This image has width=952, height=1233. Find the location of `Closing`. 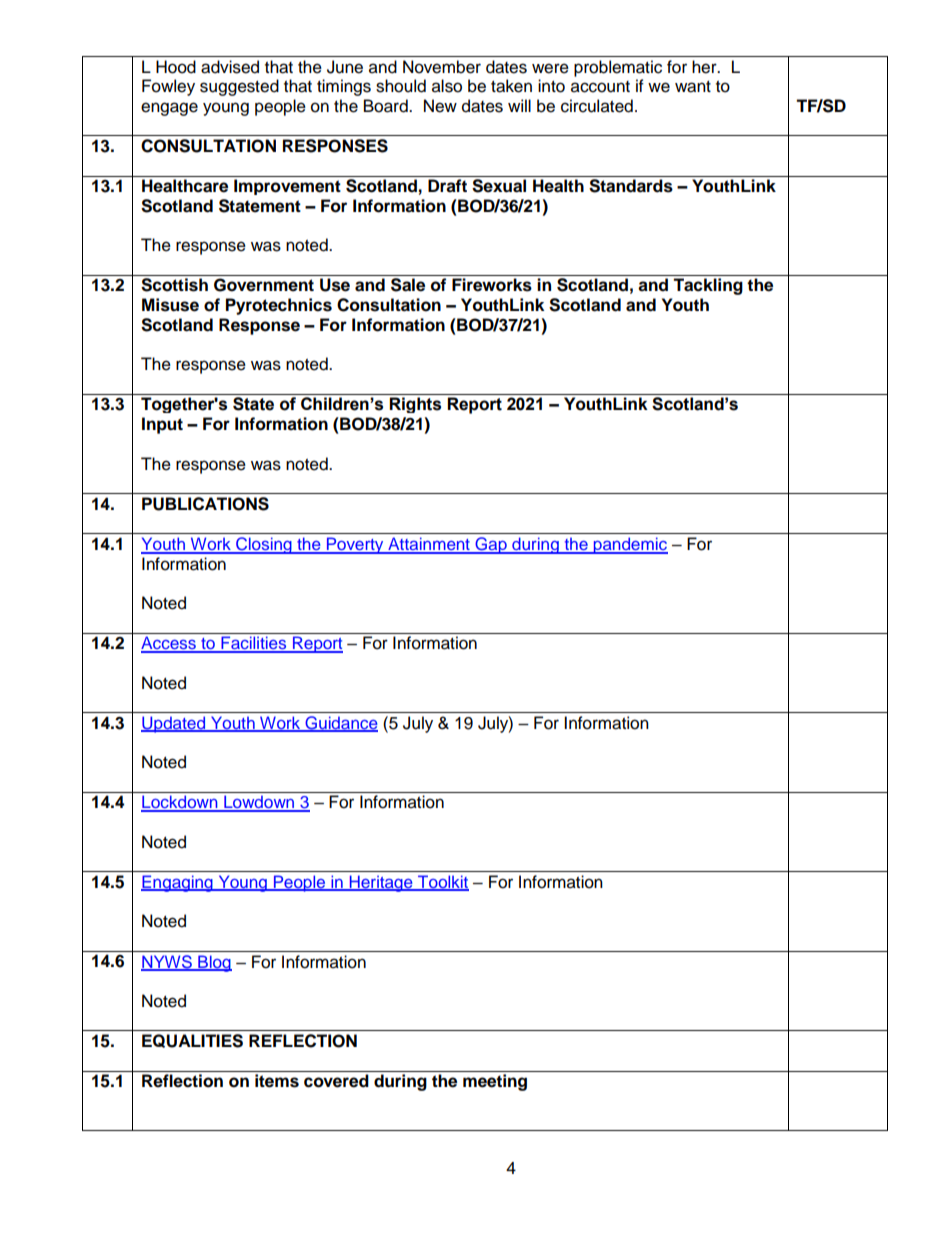

Closing is located at coordinates (264, 545).
